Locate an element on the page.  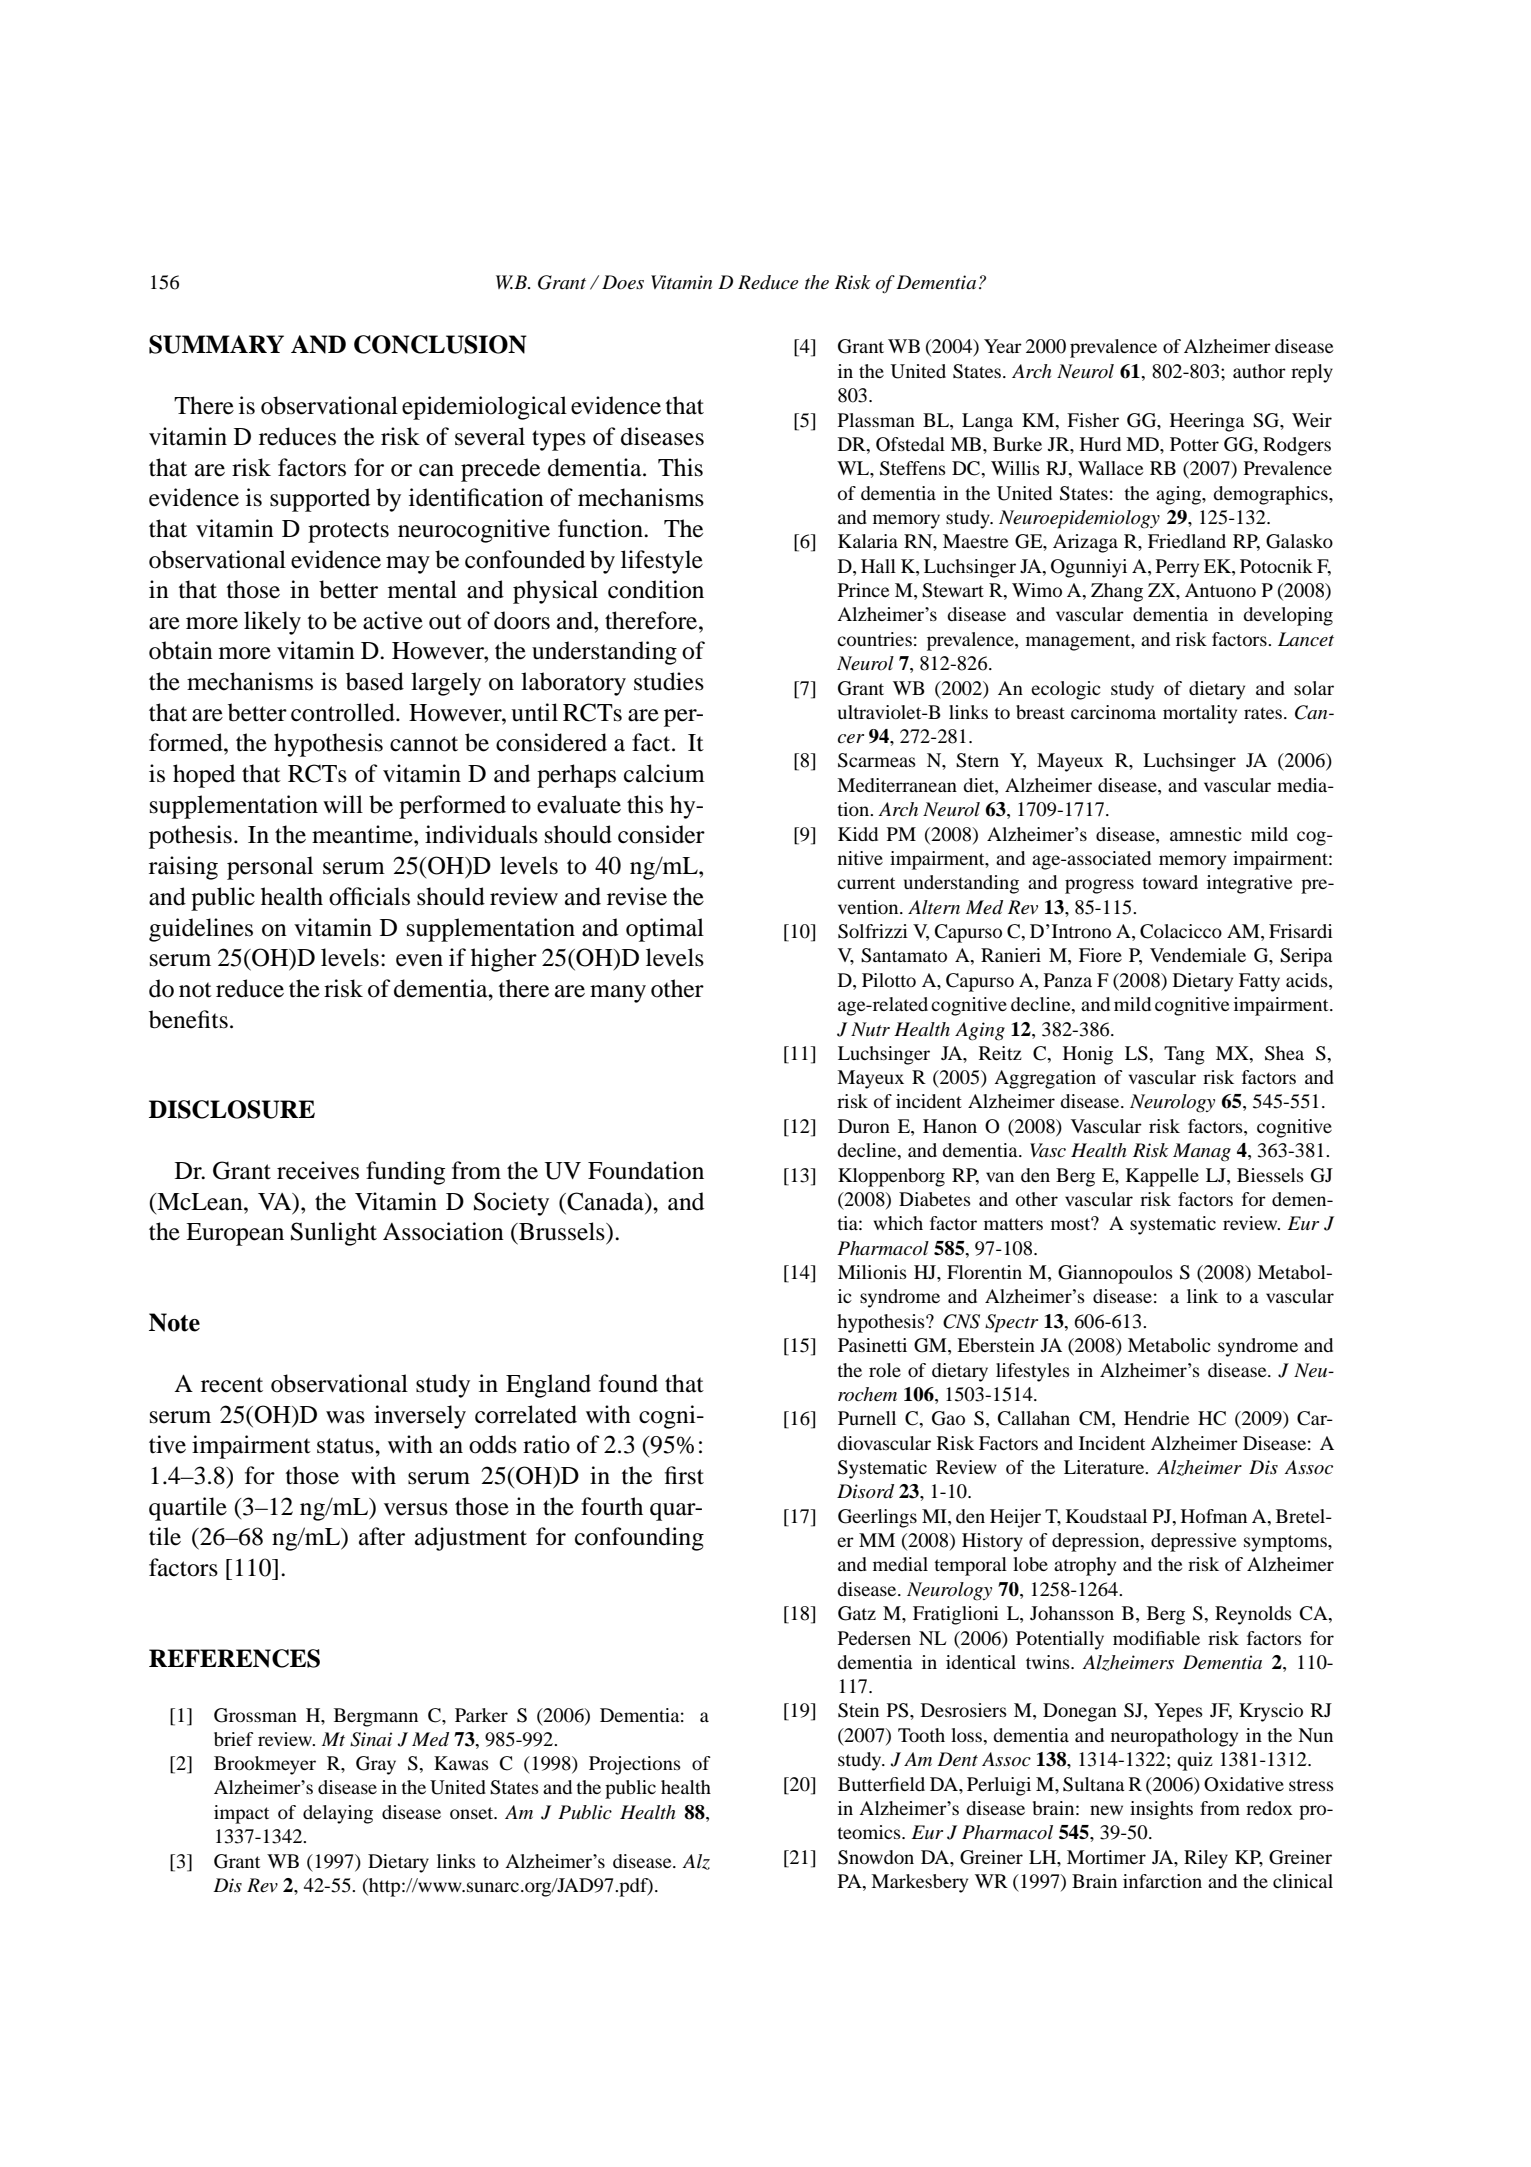
depressive is located at coordinates (1193, 1542).
